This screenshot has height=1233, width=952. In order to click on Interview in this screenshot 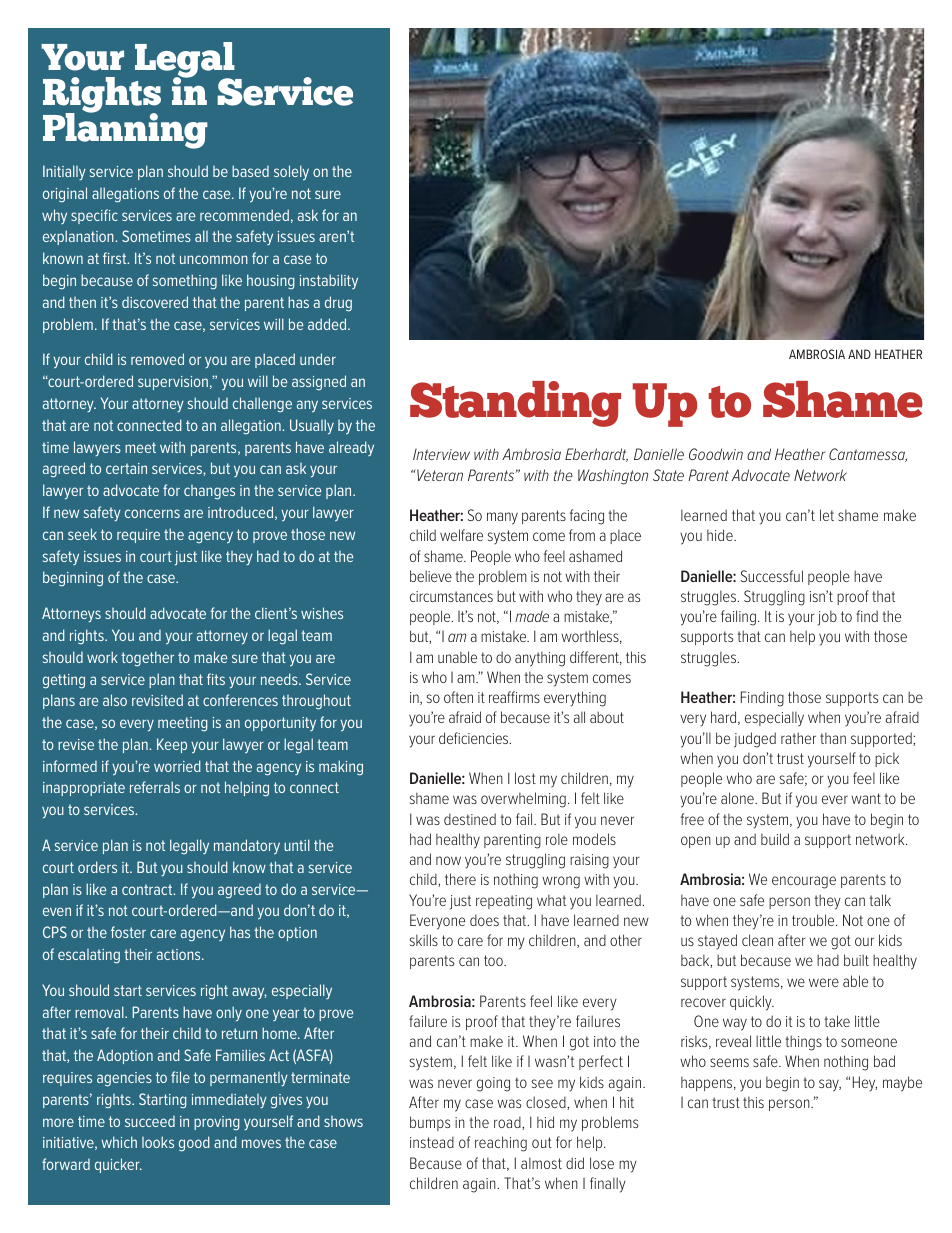, I will do `click(441, 454)`.
